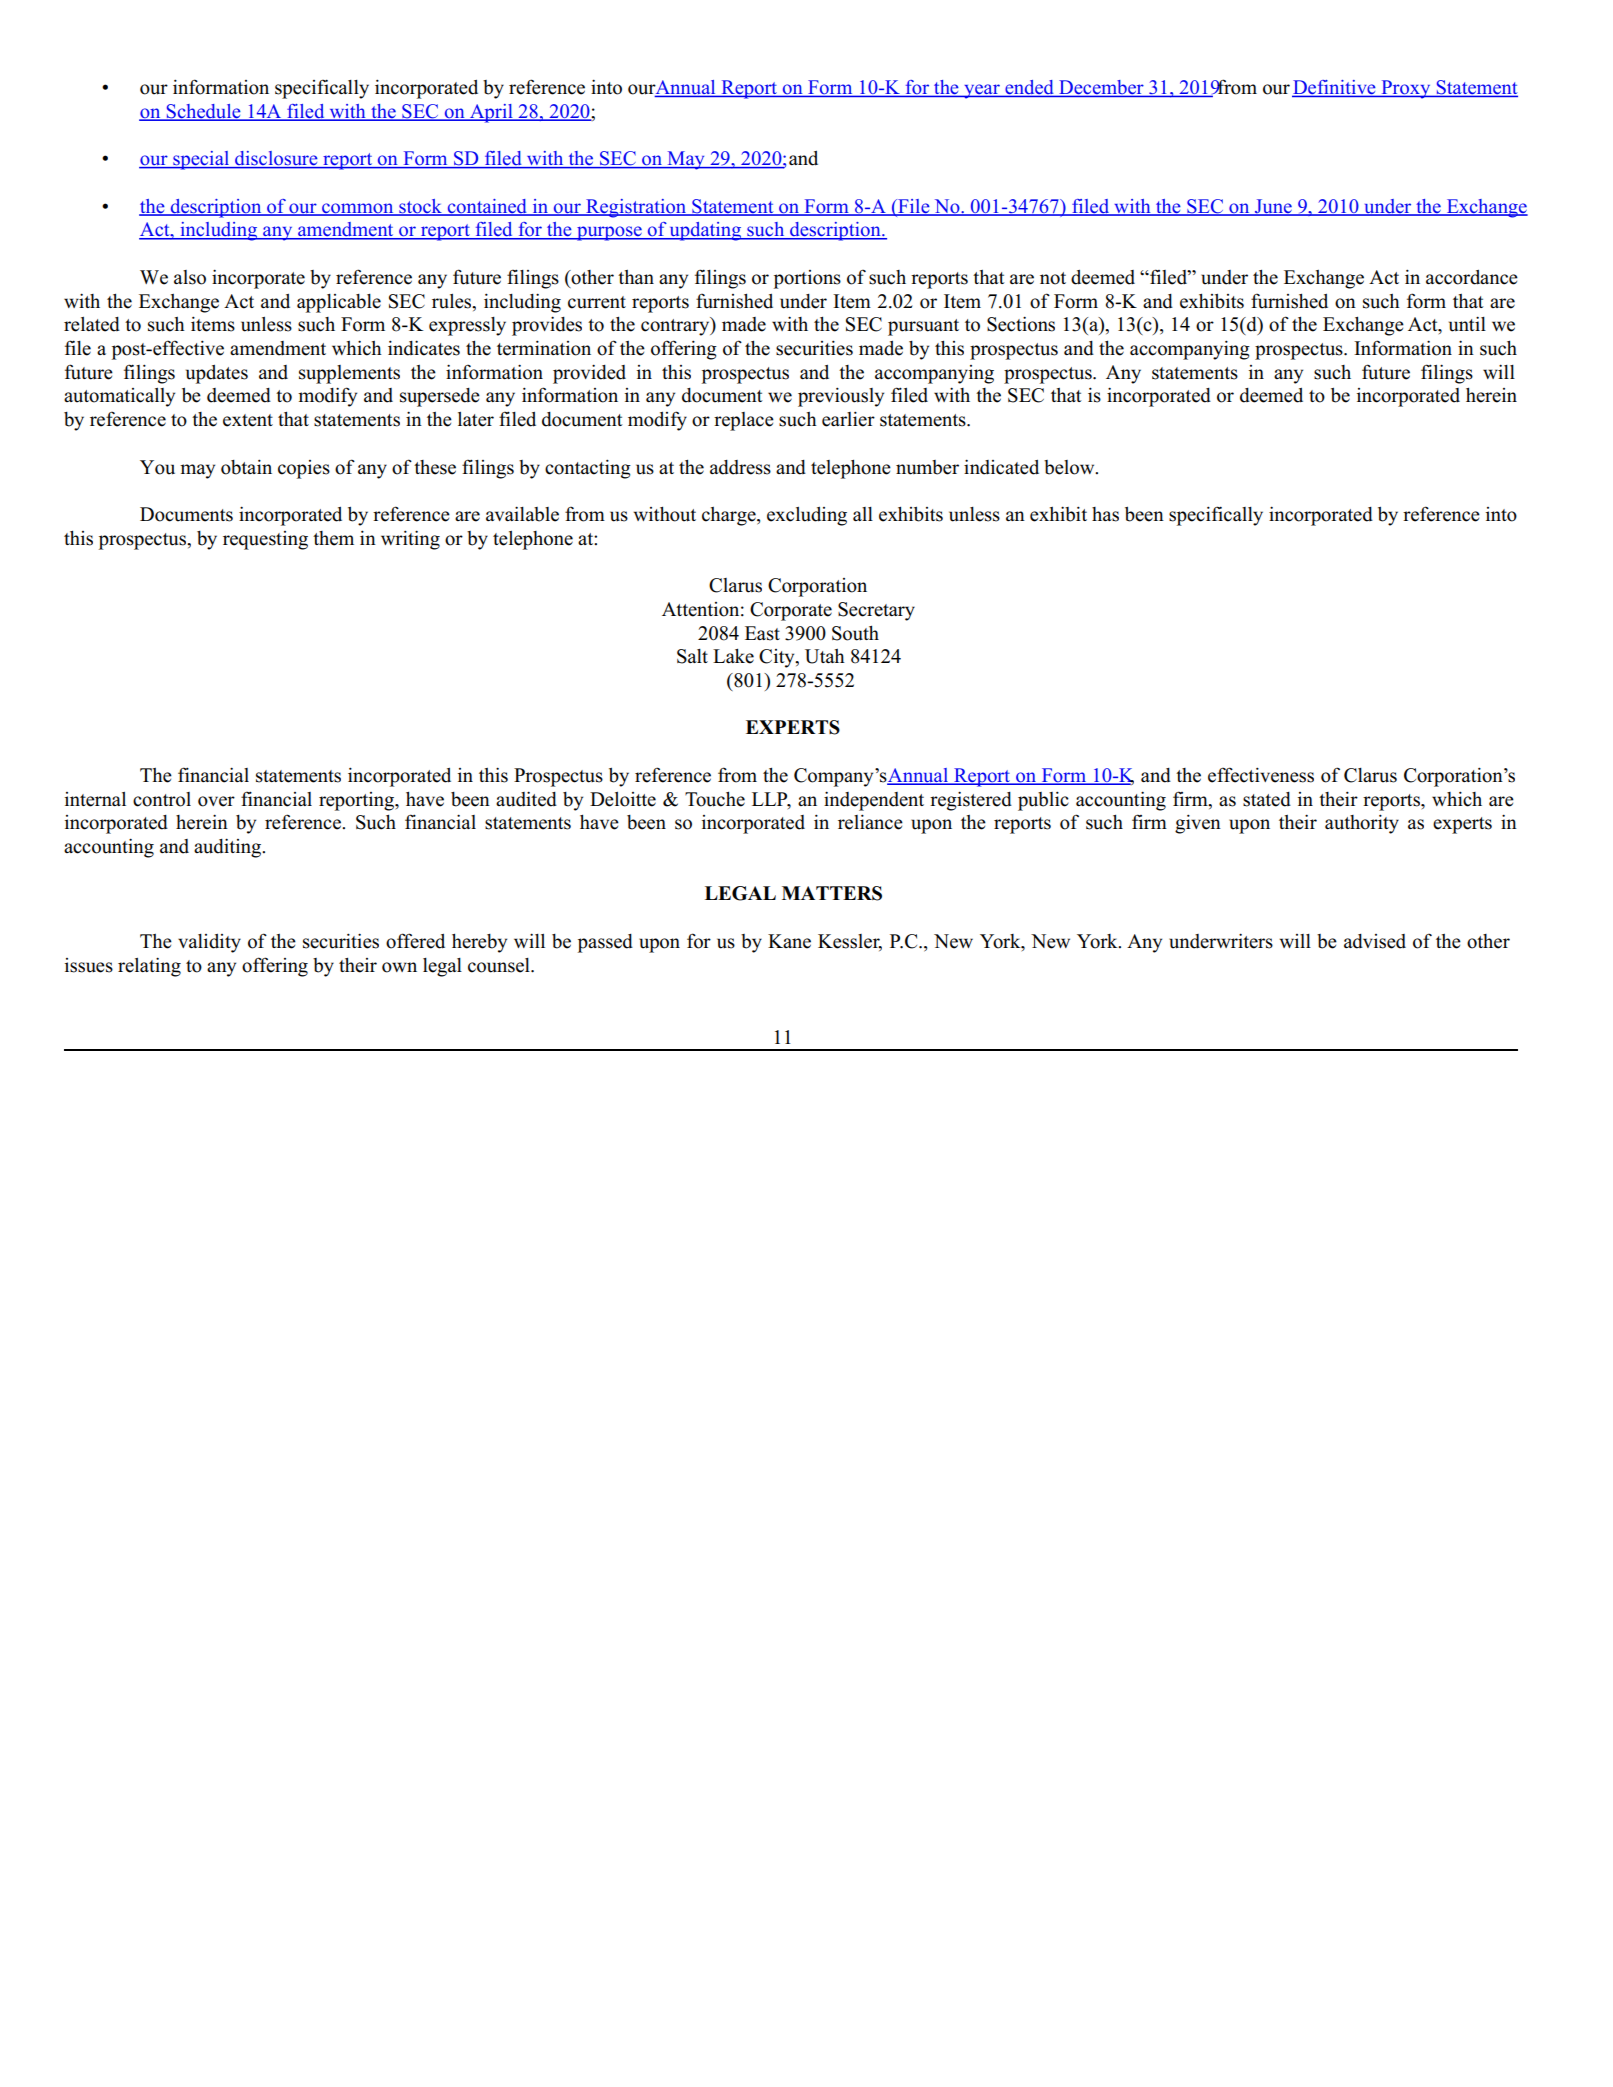 This document has width=1613, height=2087. I want to click on stated, so click(1267, 799).
